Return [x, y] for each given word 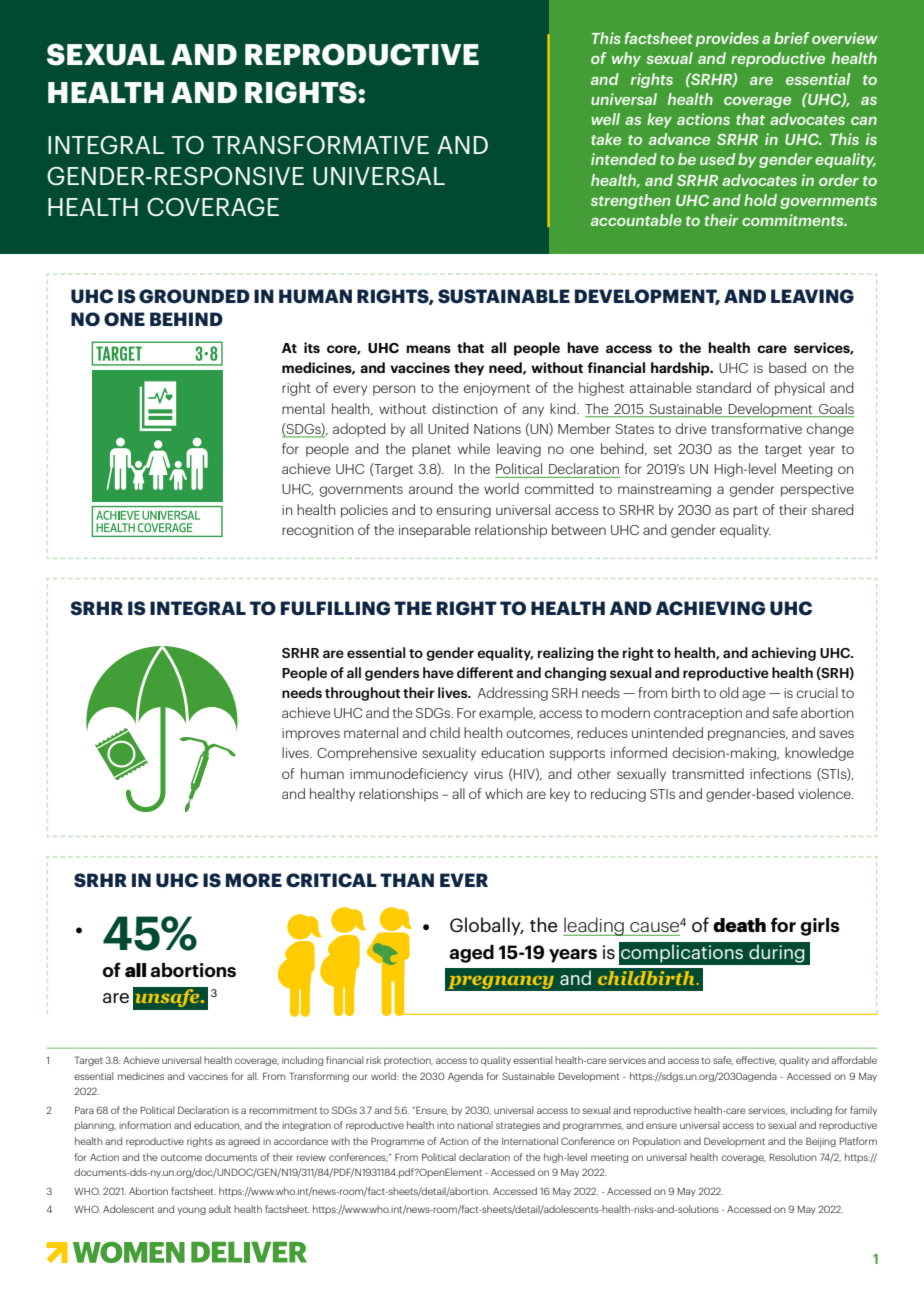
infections [780, 773]
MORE [254, 880]
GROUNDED [194, 296]
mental [303, 408]
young [191, 1211]
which [503, 793]
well [605, 119]
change [830, 430]
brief [792, 38]
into [446, 1125]
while [474, 448]
